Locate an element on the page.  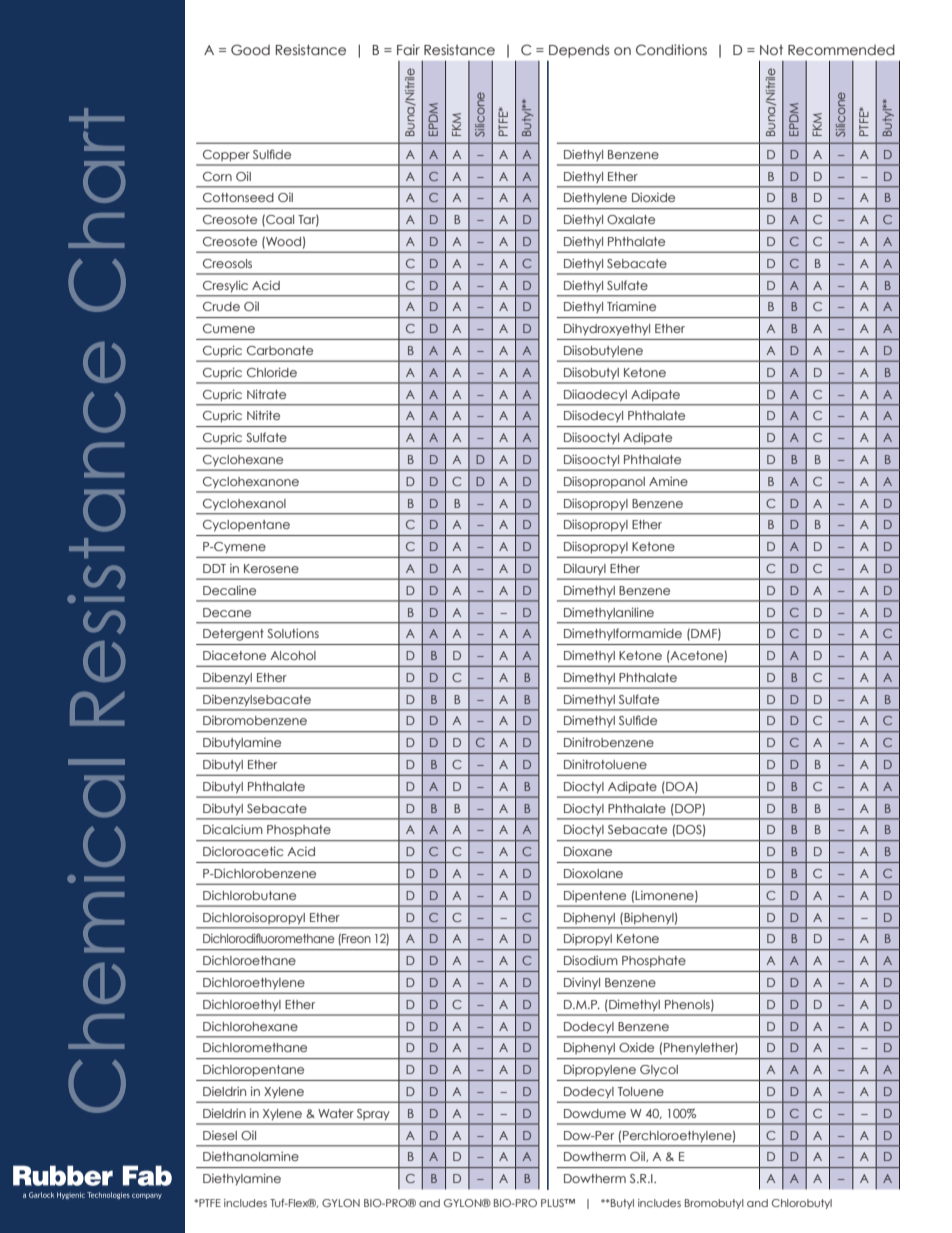
Solutions is located at coordinates (293, 633).
